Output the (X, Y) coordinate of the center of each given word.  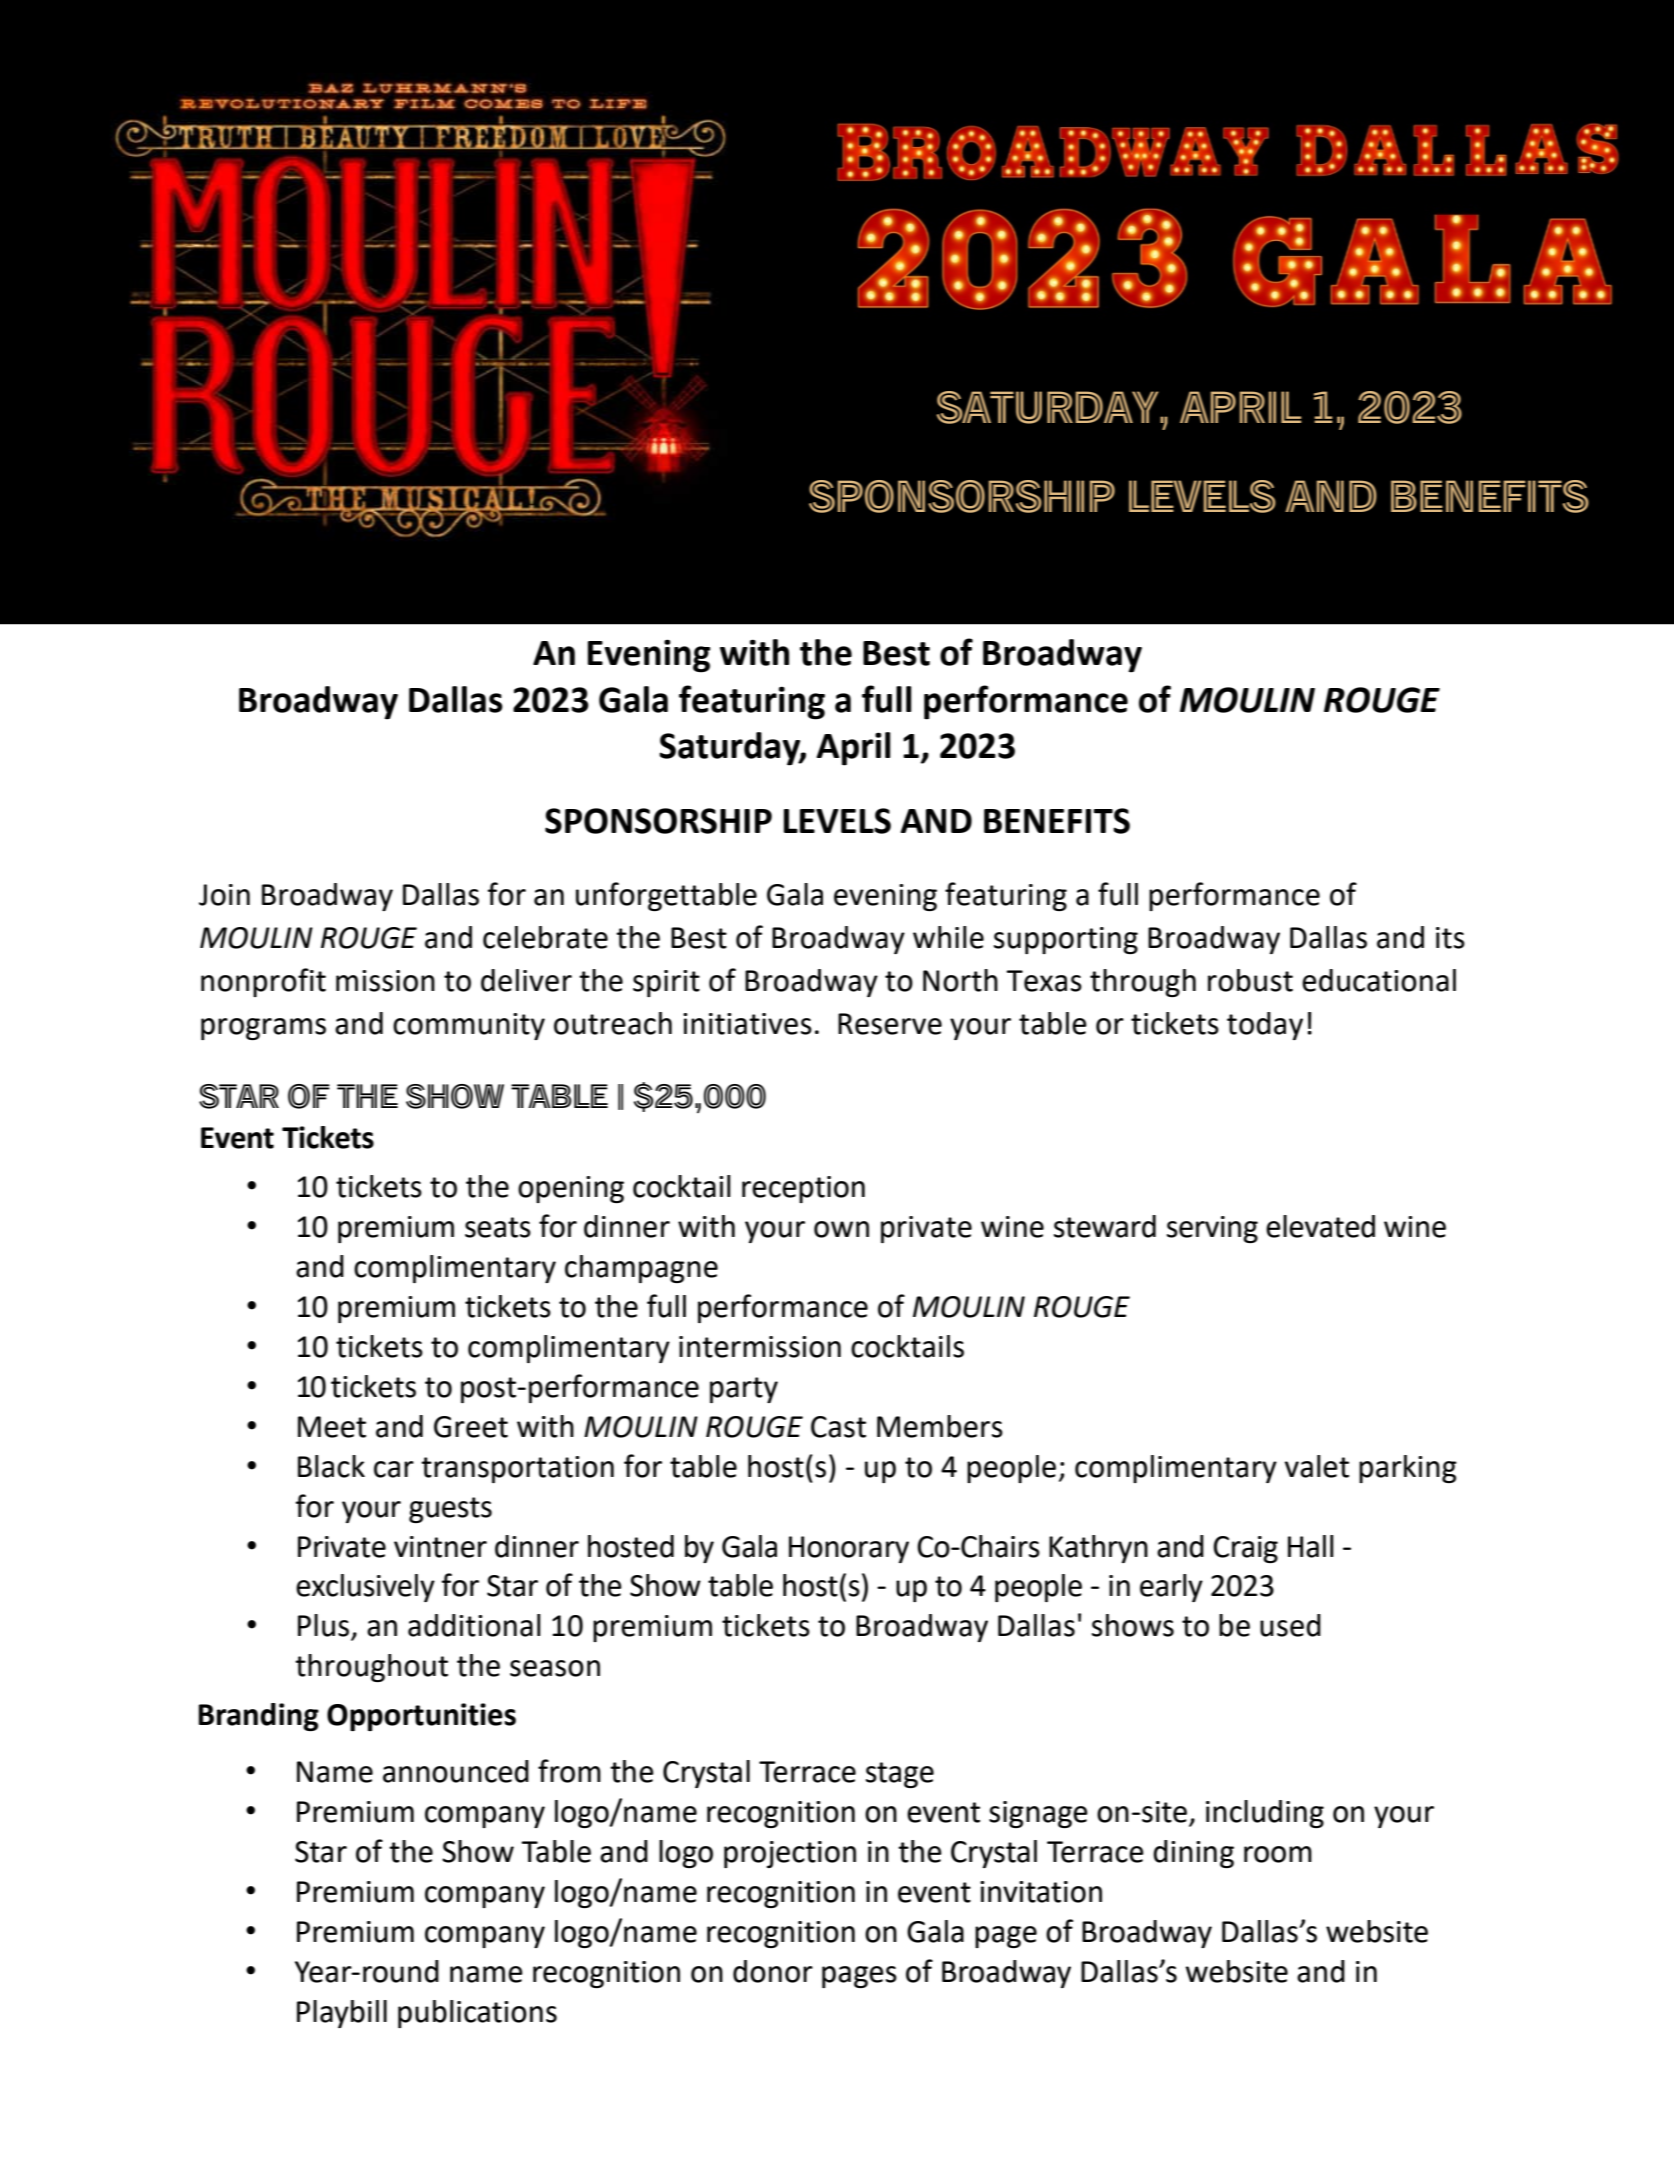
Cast (838, 1427)
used (1290, 1625)
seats (498, 1227)
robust (1250, 980)
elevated (1320, 1226)
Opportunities (421, 1717)
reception (803, 1189)
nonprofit (263, 982)
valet (1317, 1466)
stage (900, 1775)
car (394, 1469)
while (948, 937)
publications (477, 2014)
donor (773, 1971)
